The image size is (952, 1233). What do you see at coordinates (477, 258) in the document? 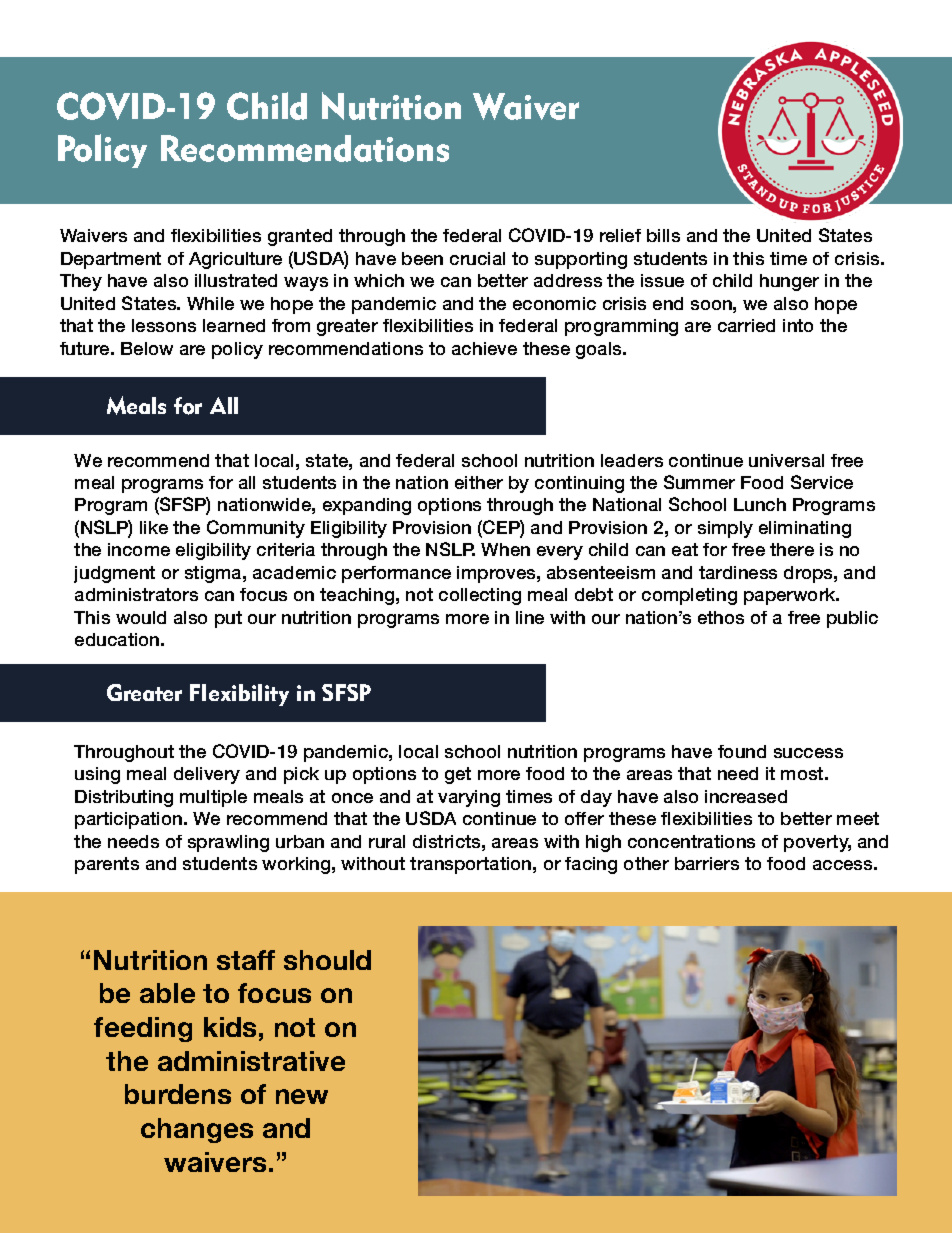
I see `crucial` at bounding box center [477, 258].
